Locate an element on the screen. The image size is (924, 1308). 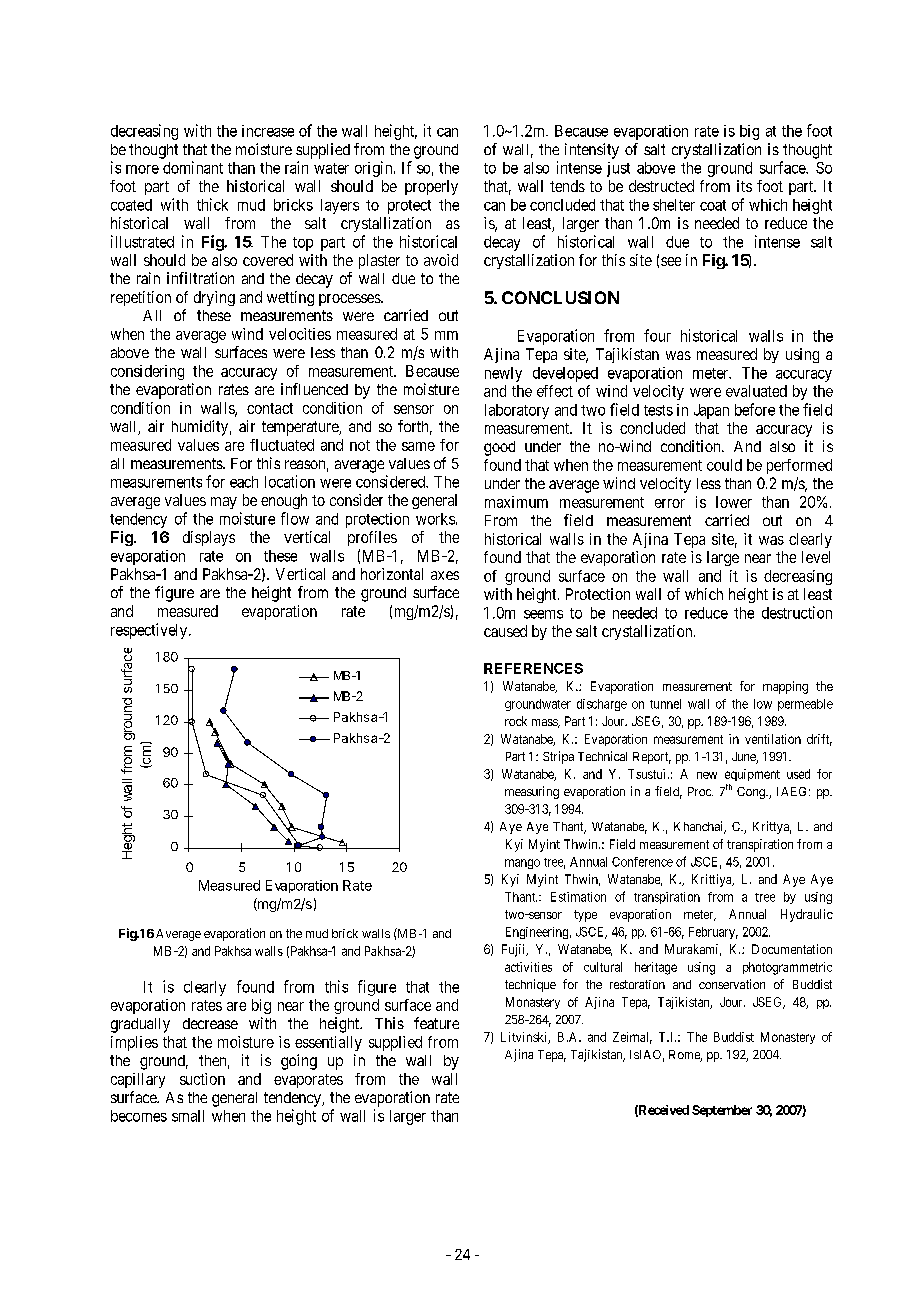
displays is located at coordinates (209, 538).
